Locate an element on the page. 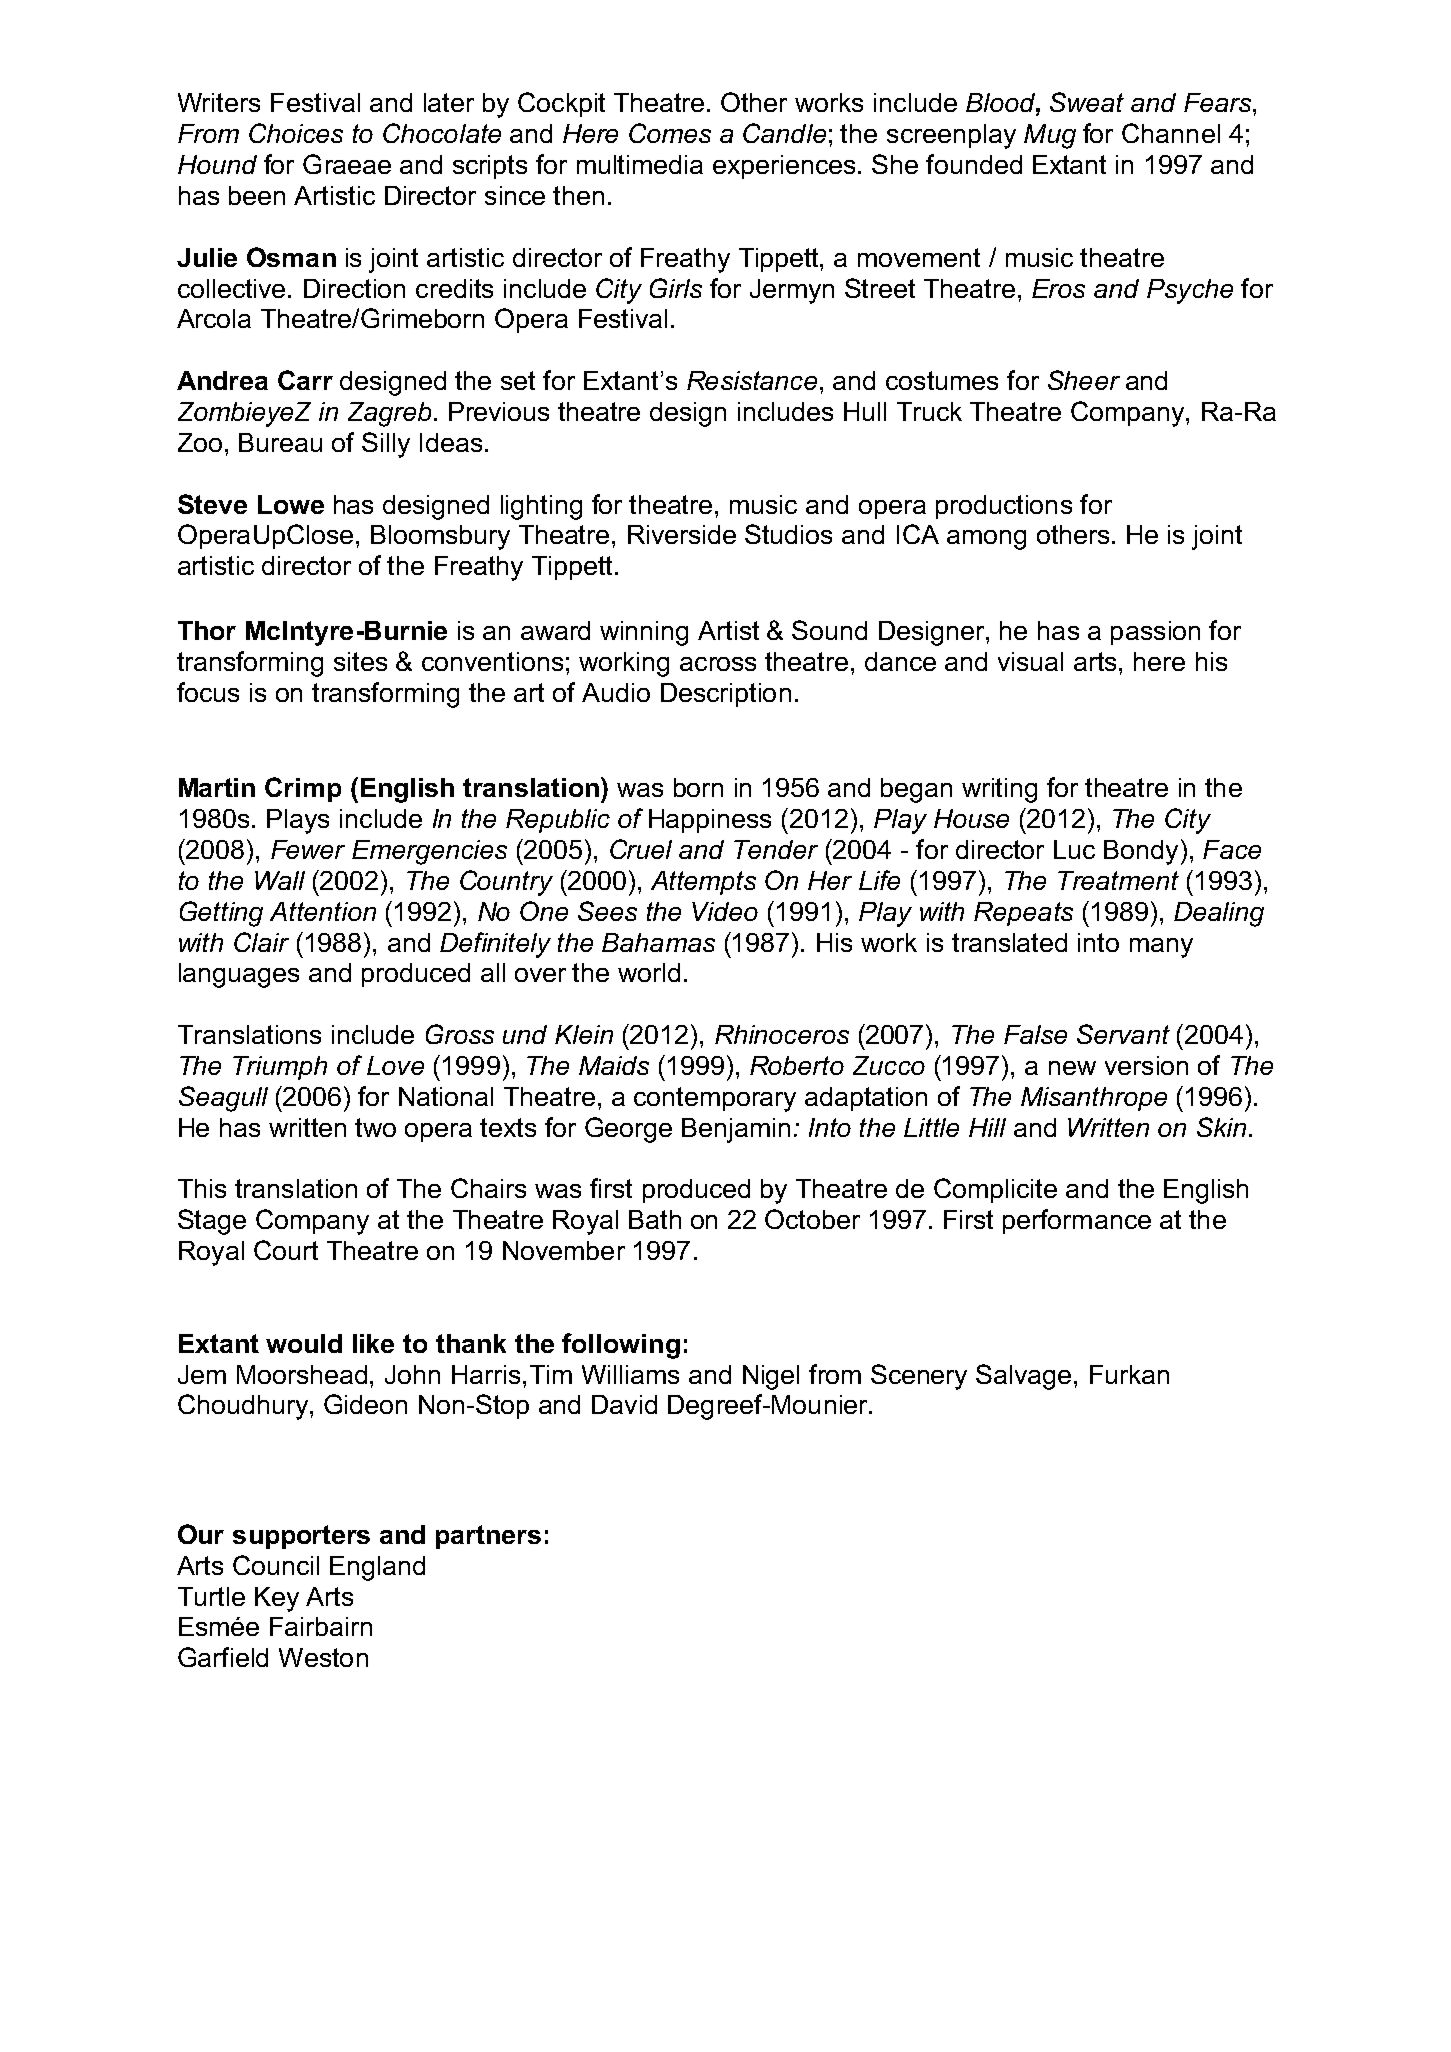 The image size is (1451, 2052). partners is located at coordinates (488, 1537).
